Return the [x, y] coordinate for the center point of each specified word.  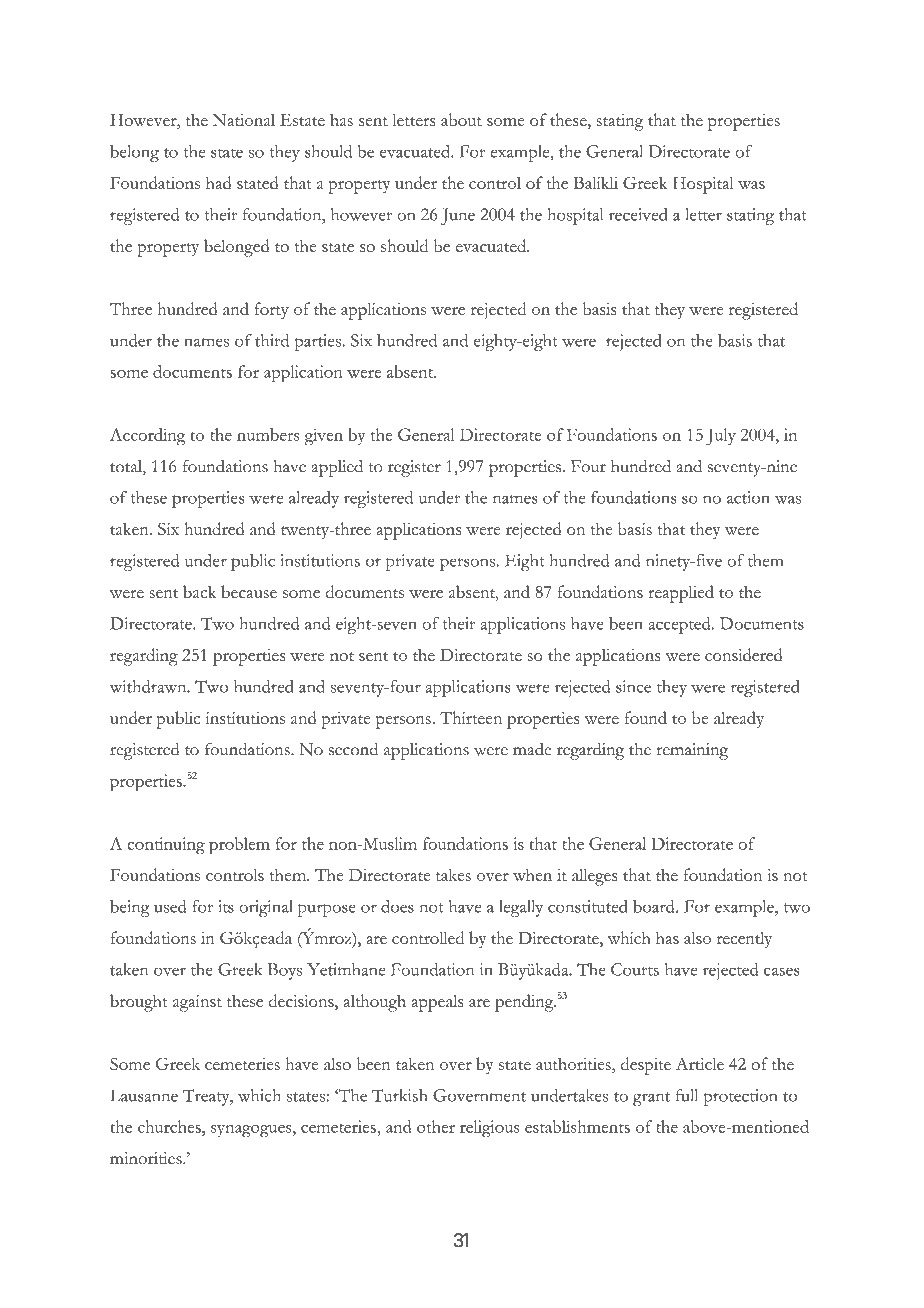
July [721, 437]
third [272, 340]
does [397, 906]
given [324, 437]
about [461, 119]
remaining [692, 751]
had [219, 182]
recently [744, 940]
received [638, 214]
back [200, 591]
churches [170, 1126]
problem [239, 846]
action [748, 497]
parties [318, 342]
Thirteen [471, 717]
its [226, 906]
